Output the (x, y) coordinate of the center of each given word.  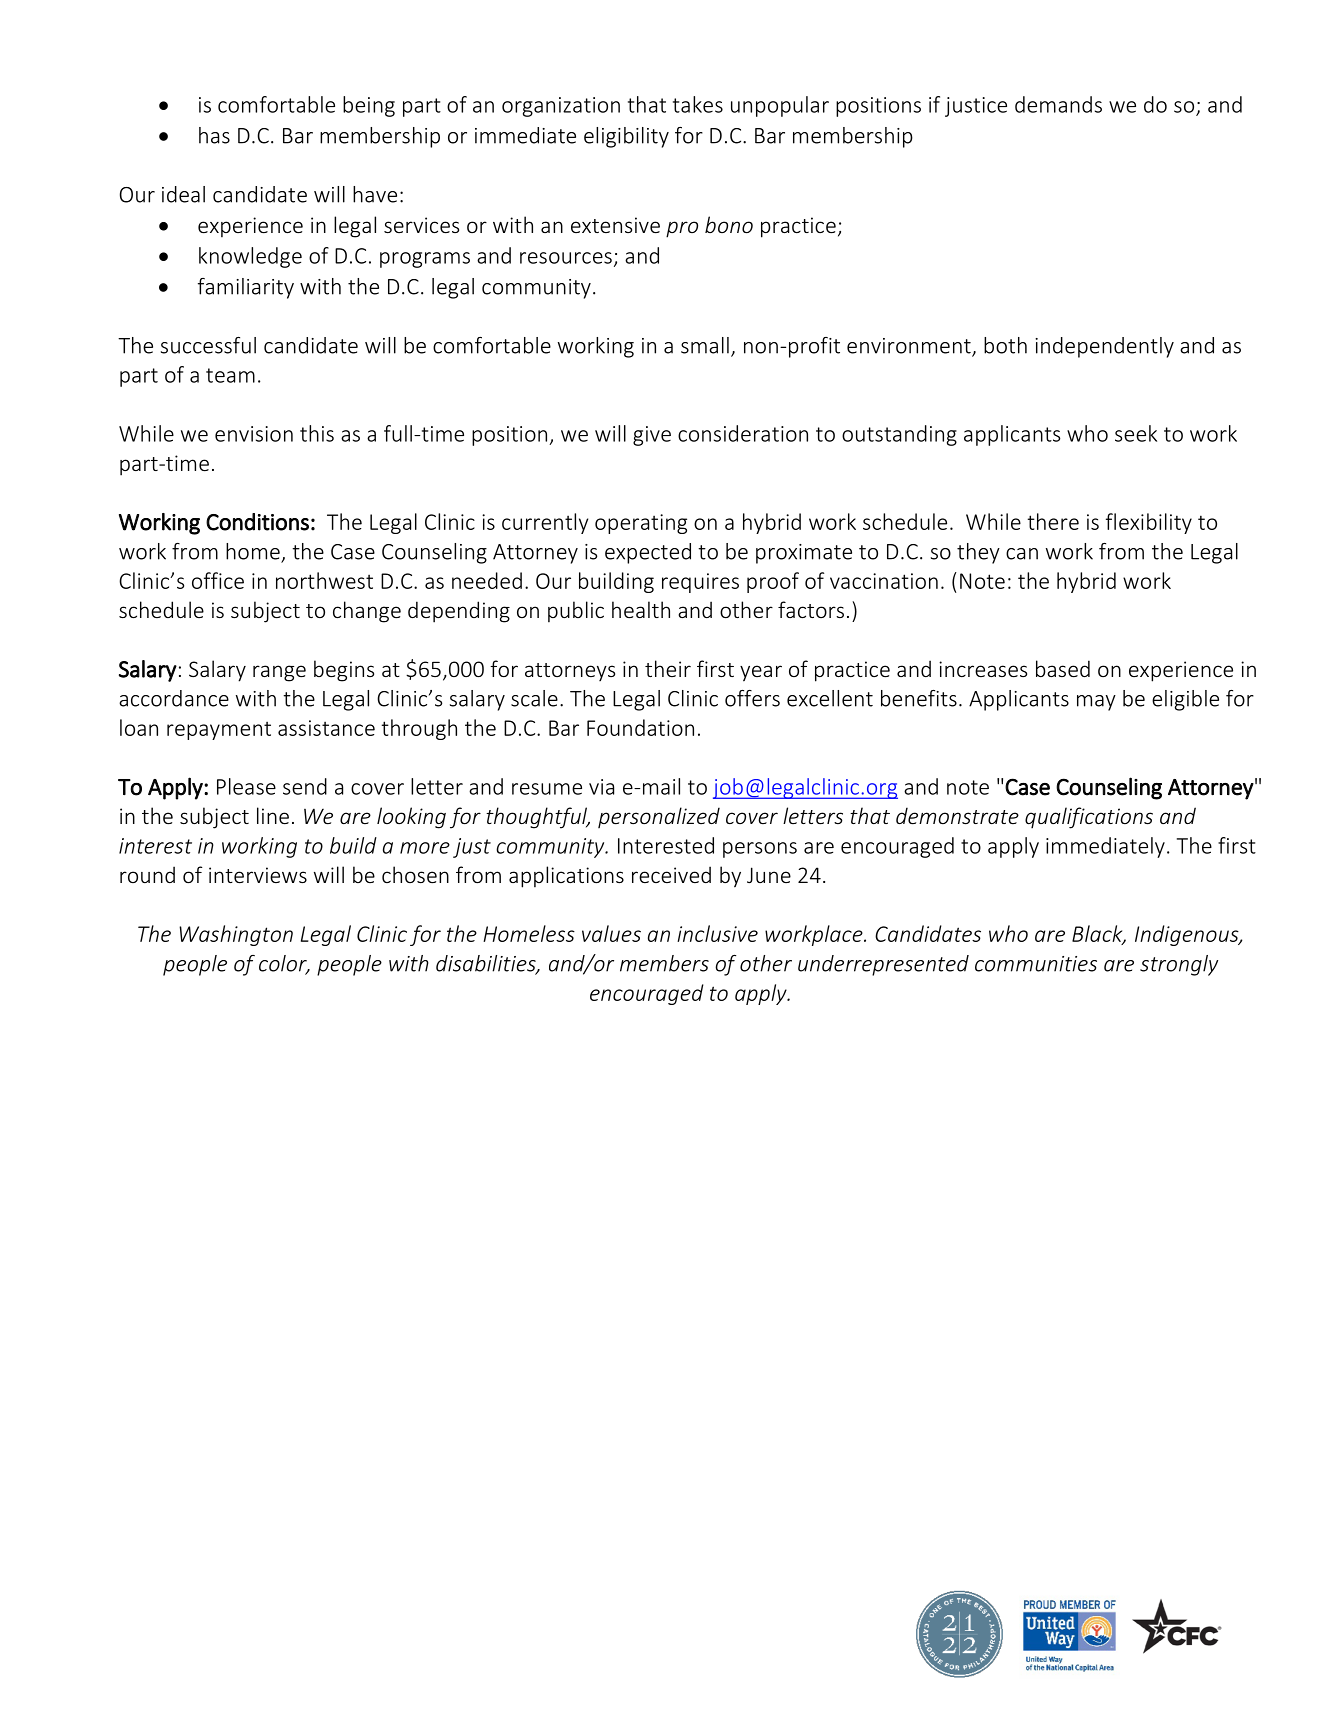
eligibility (626, 137)
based (1063, 668)
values (611, 933)
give (652, 436)
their (668, 668)
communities (1036, 964)
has (214, 135)
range (279, 673)
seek (1136, 433)
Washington (236, 935)
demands (1058, 104)
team (230, 375)
